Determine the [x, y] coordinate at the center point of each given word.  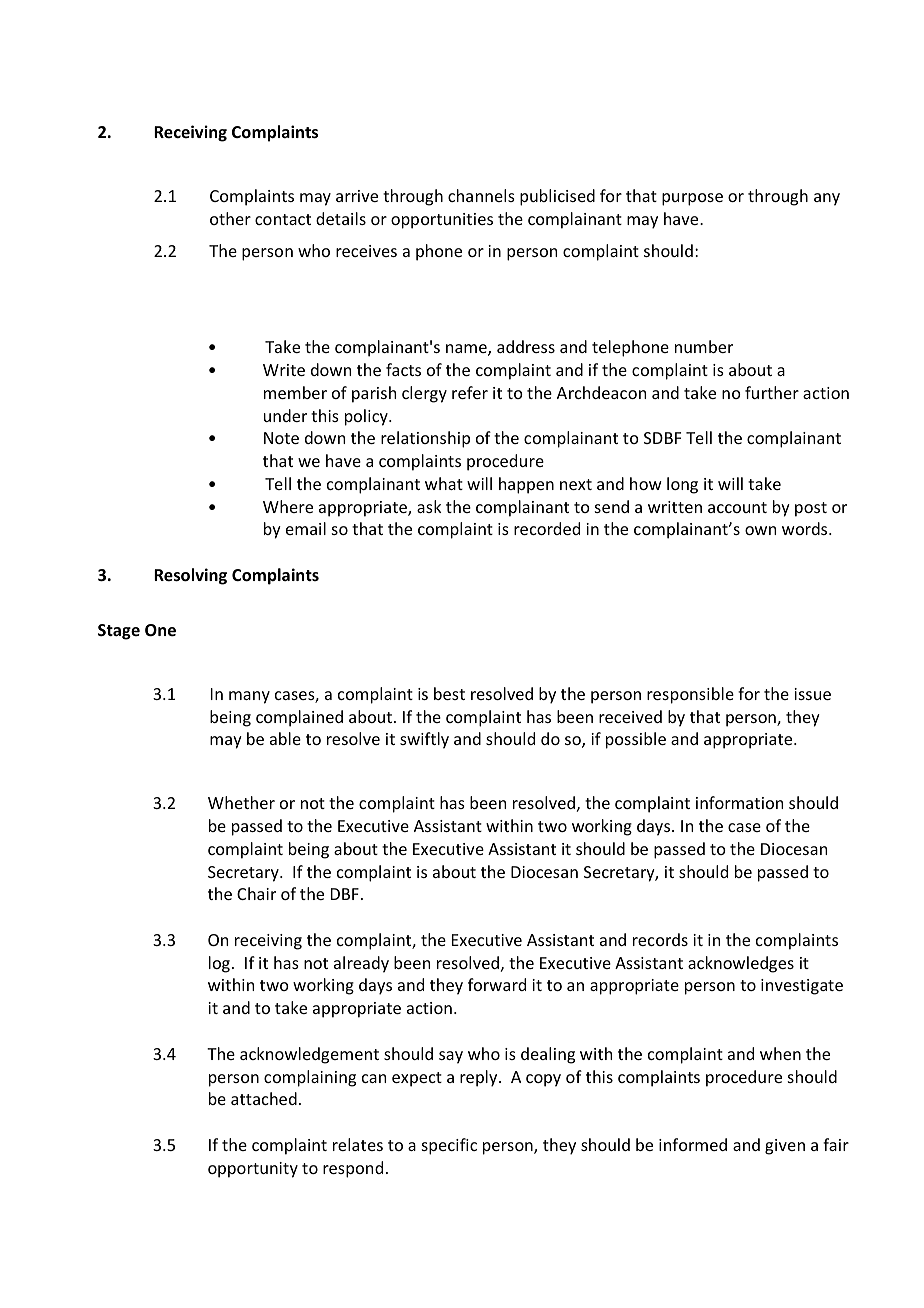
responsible [690, 695]
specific [449, 1146]
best [449, 693]
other [230, 218]
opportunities [442, 221]
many [249, 697]
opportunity [253, 1170]
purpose [692, 199]
